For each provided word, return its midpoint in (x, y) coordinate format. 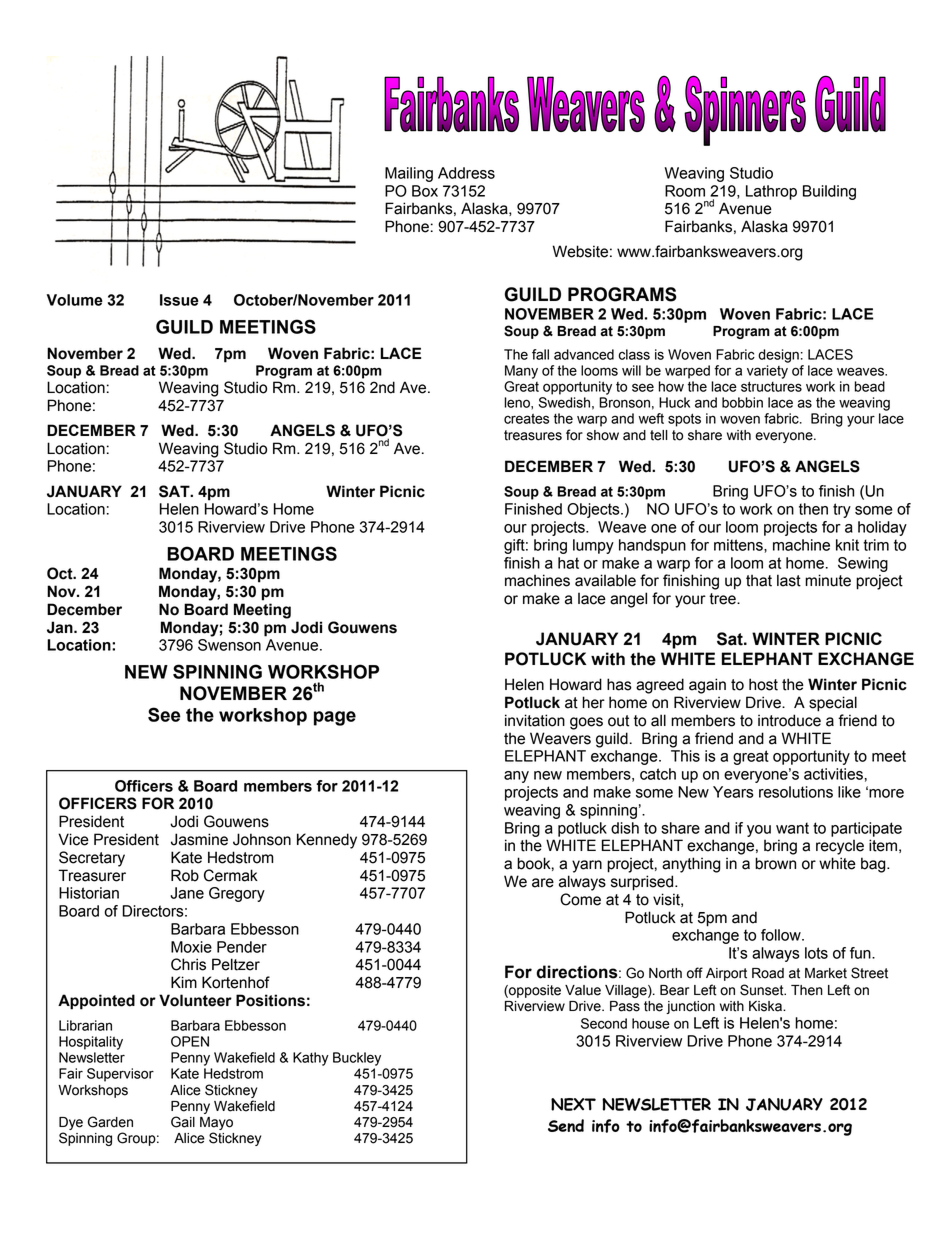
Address (466, 173)
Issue (179, 300)
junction (690, 1007)
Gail (183, 1122)
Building (829, 192)
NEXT (573, 1104)
